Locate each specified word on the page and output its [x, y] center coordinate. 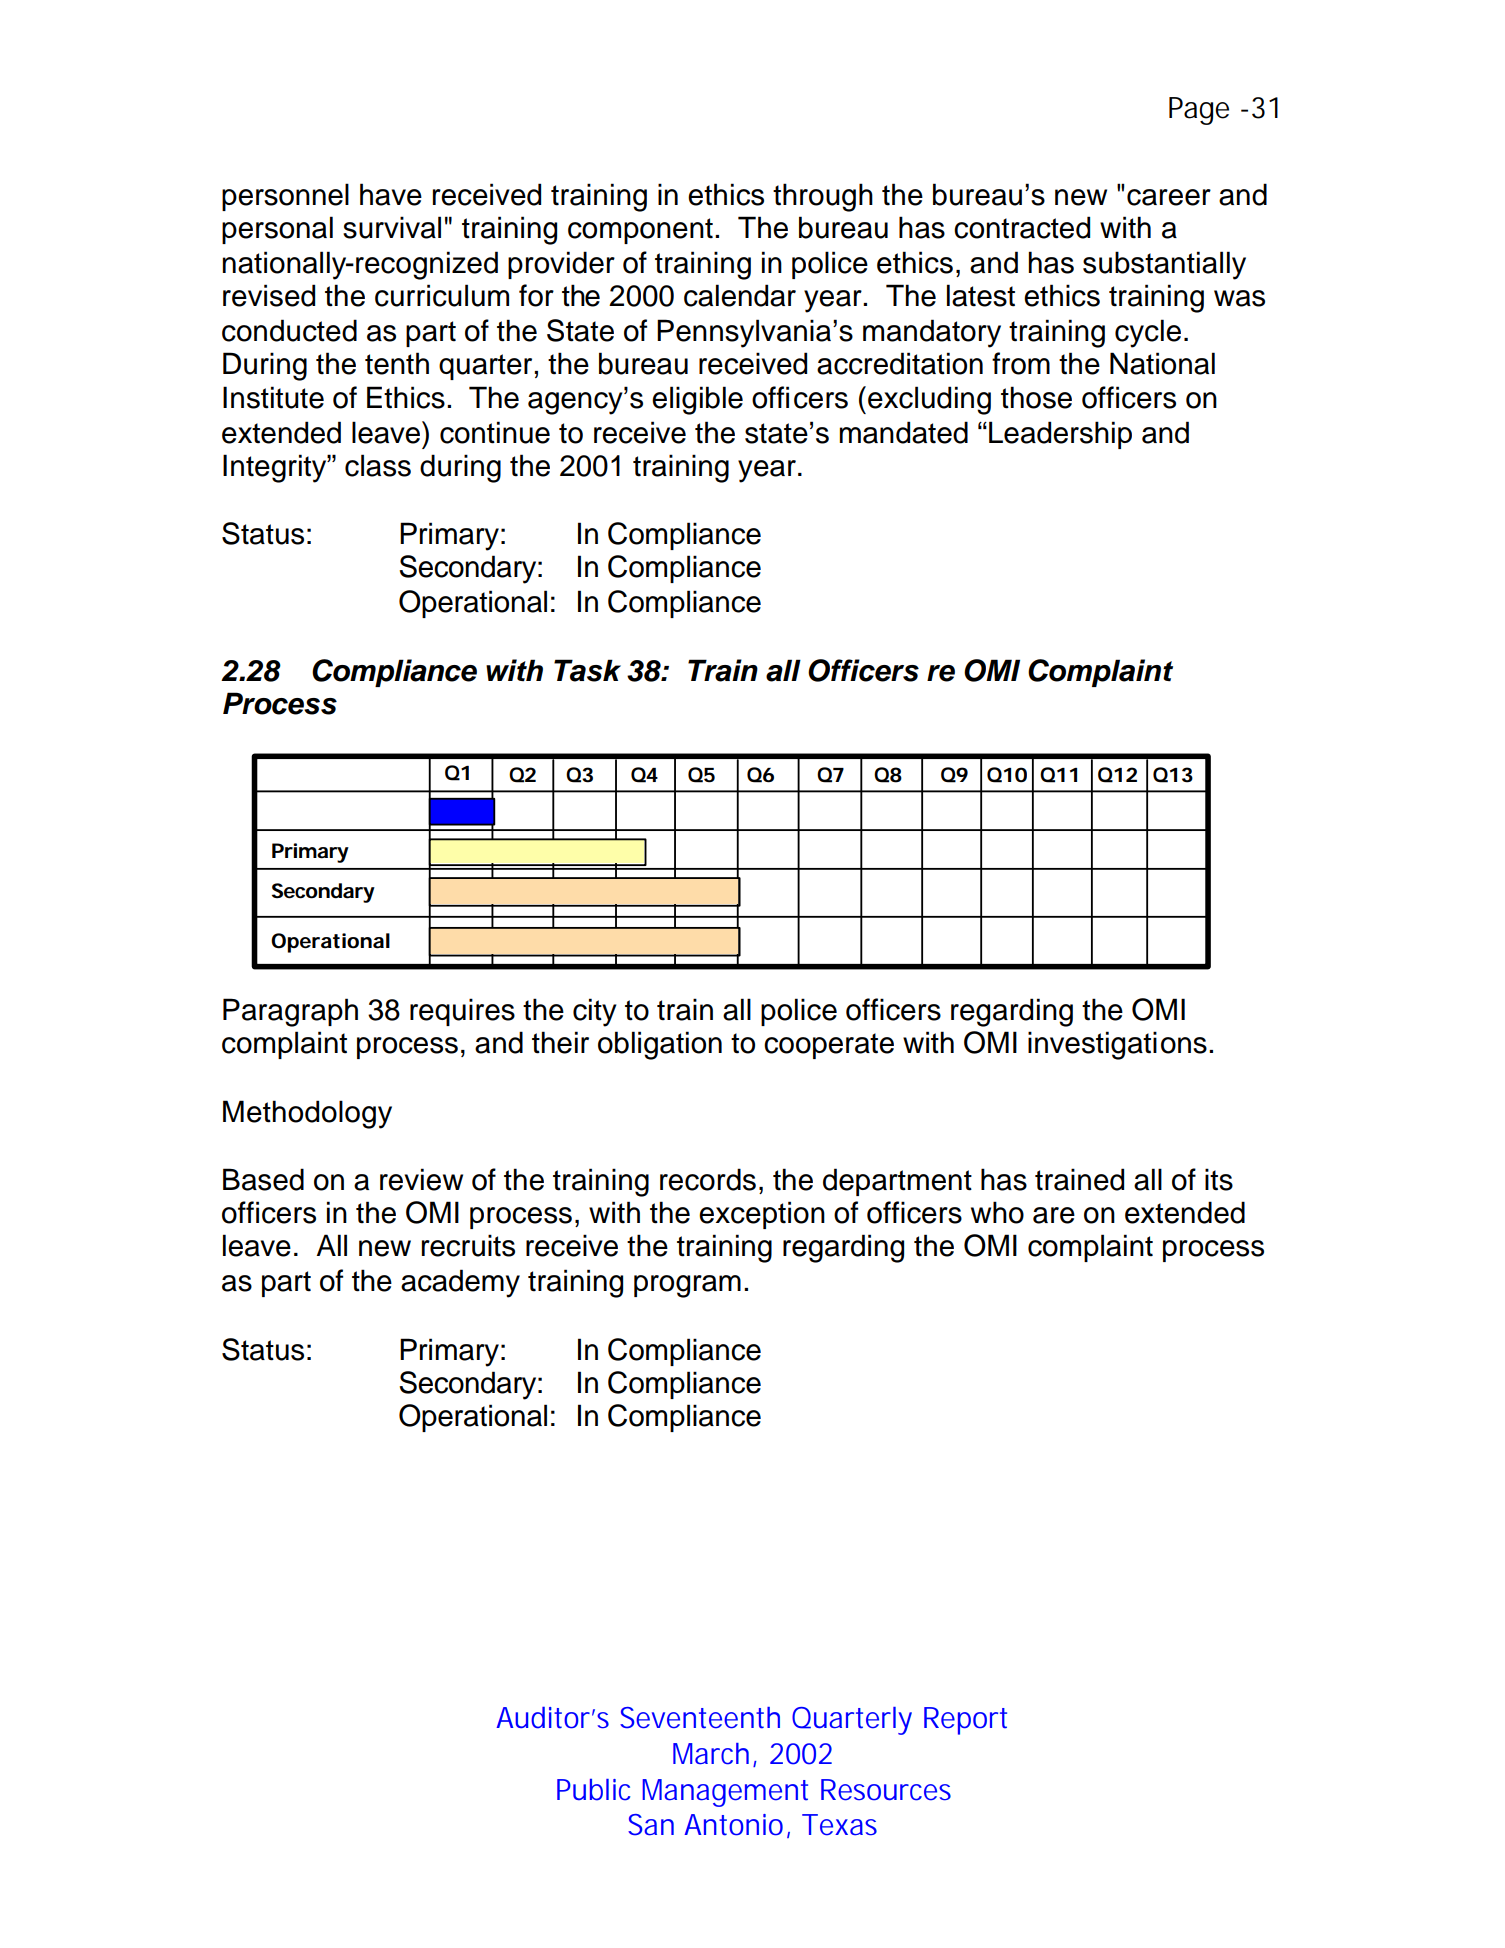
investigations [1117, 1045]
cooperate [829, 1046]
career [1169, 197]
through [823, 197]
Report [965, 1721]
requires [462, 1012]
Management [725, 1793]
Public [593, 1790]
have [391, 194]
